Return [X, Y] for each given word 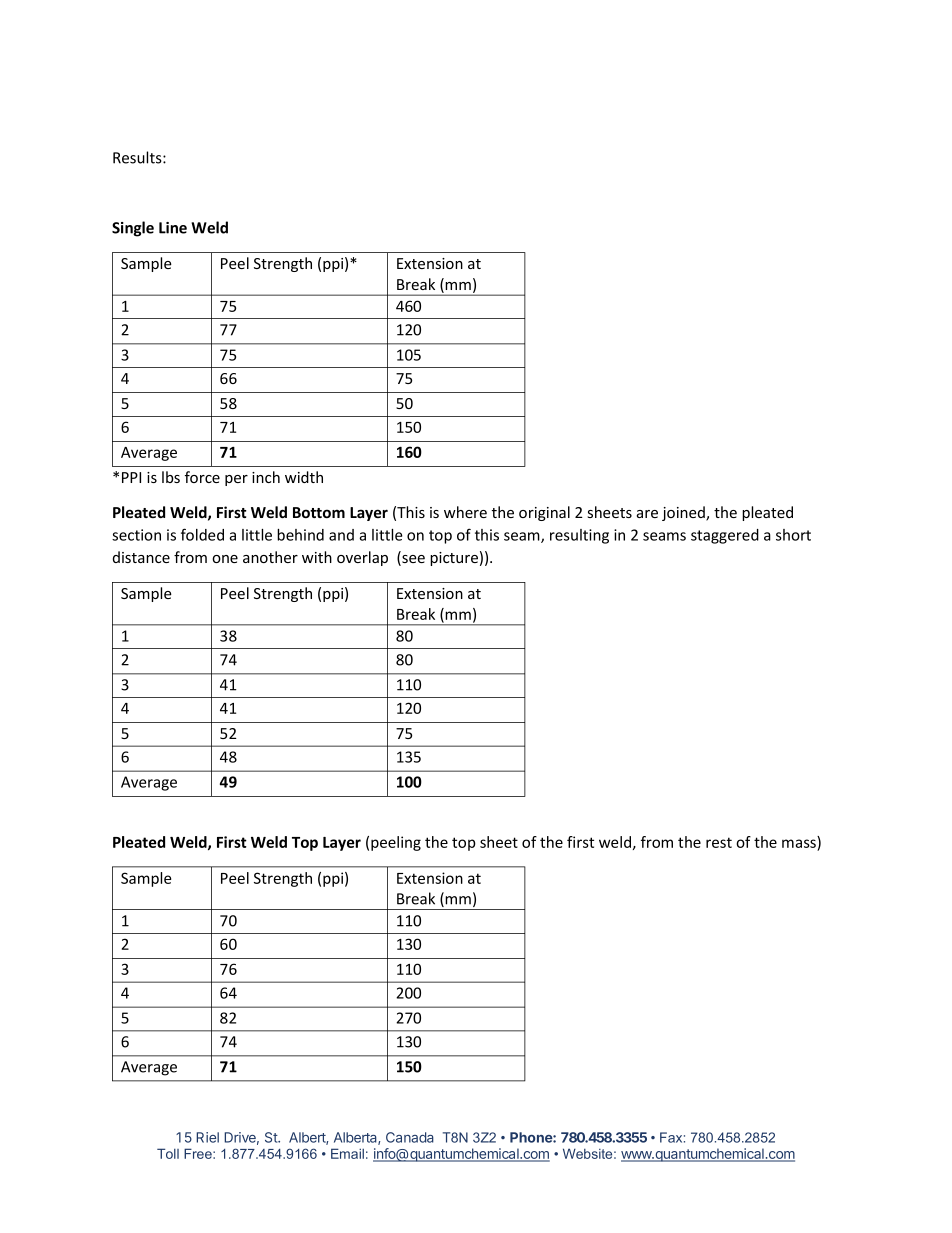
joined [684, 513]
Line [173, 228]
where [465, 512]
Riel [207, 1137]
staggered [725, 536]
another [270, 557]
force [202, 477]
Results [138, 157]
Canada [410, 1137]
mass [799, 843]
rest [719, 842]
